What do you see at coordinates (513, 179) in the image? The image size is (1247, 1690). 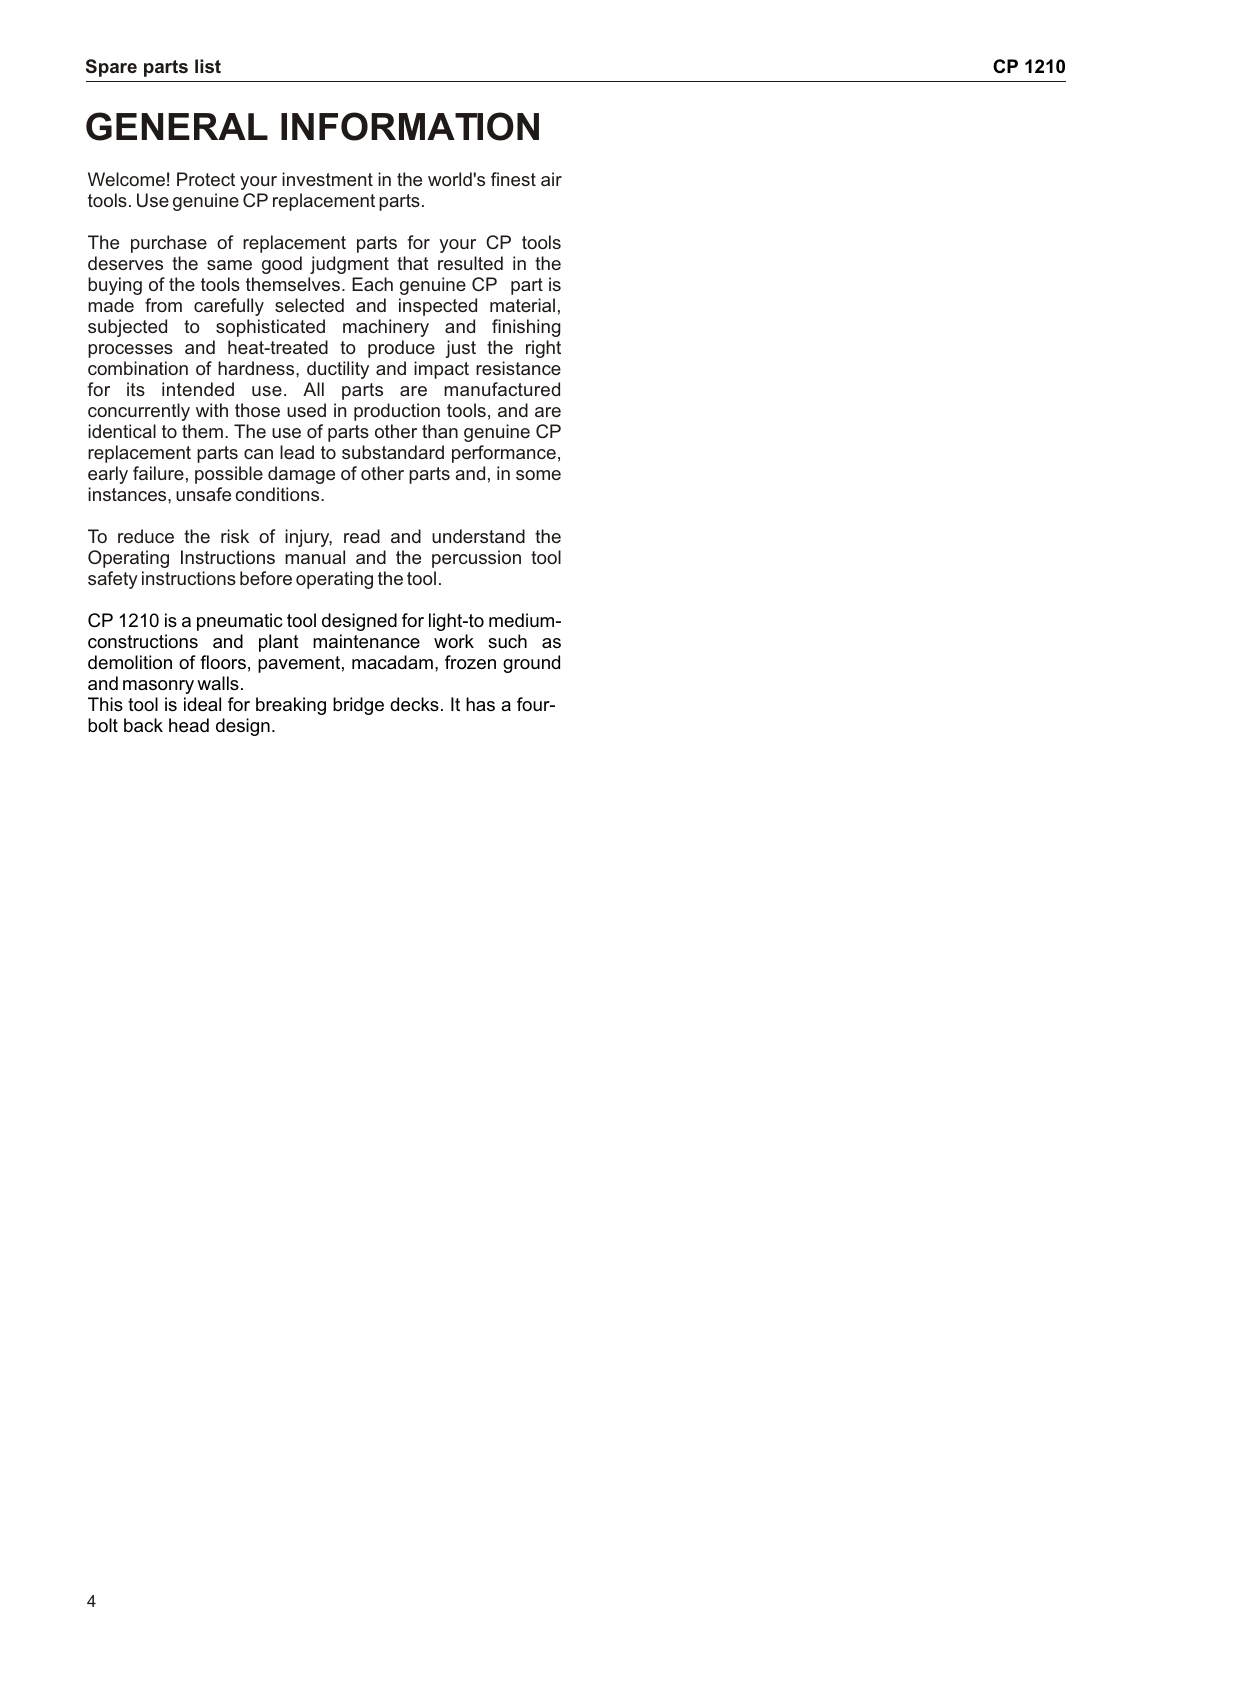 I see `finest` at bounding box center [513, 179].
